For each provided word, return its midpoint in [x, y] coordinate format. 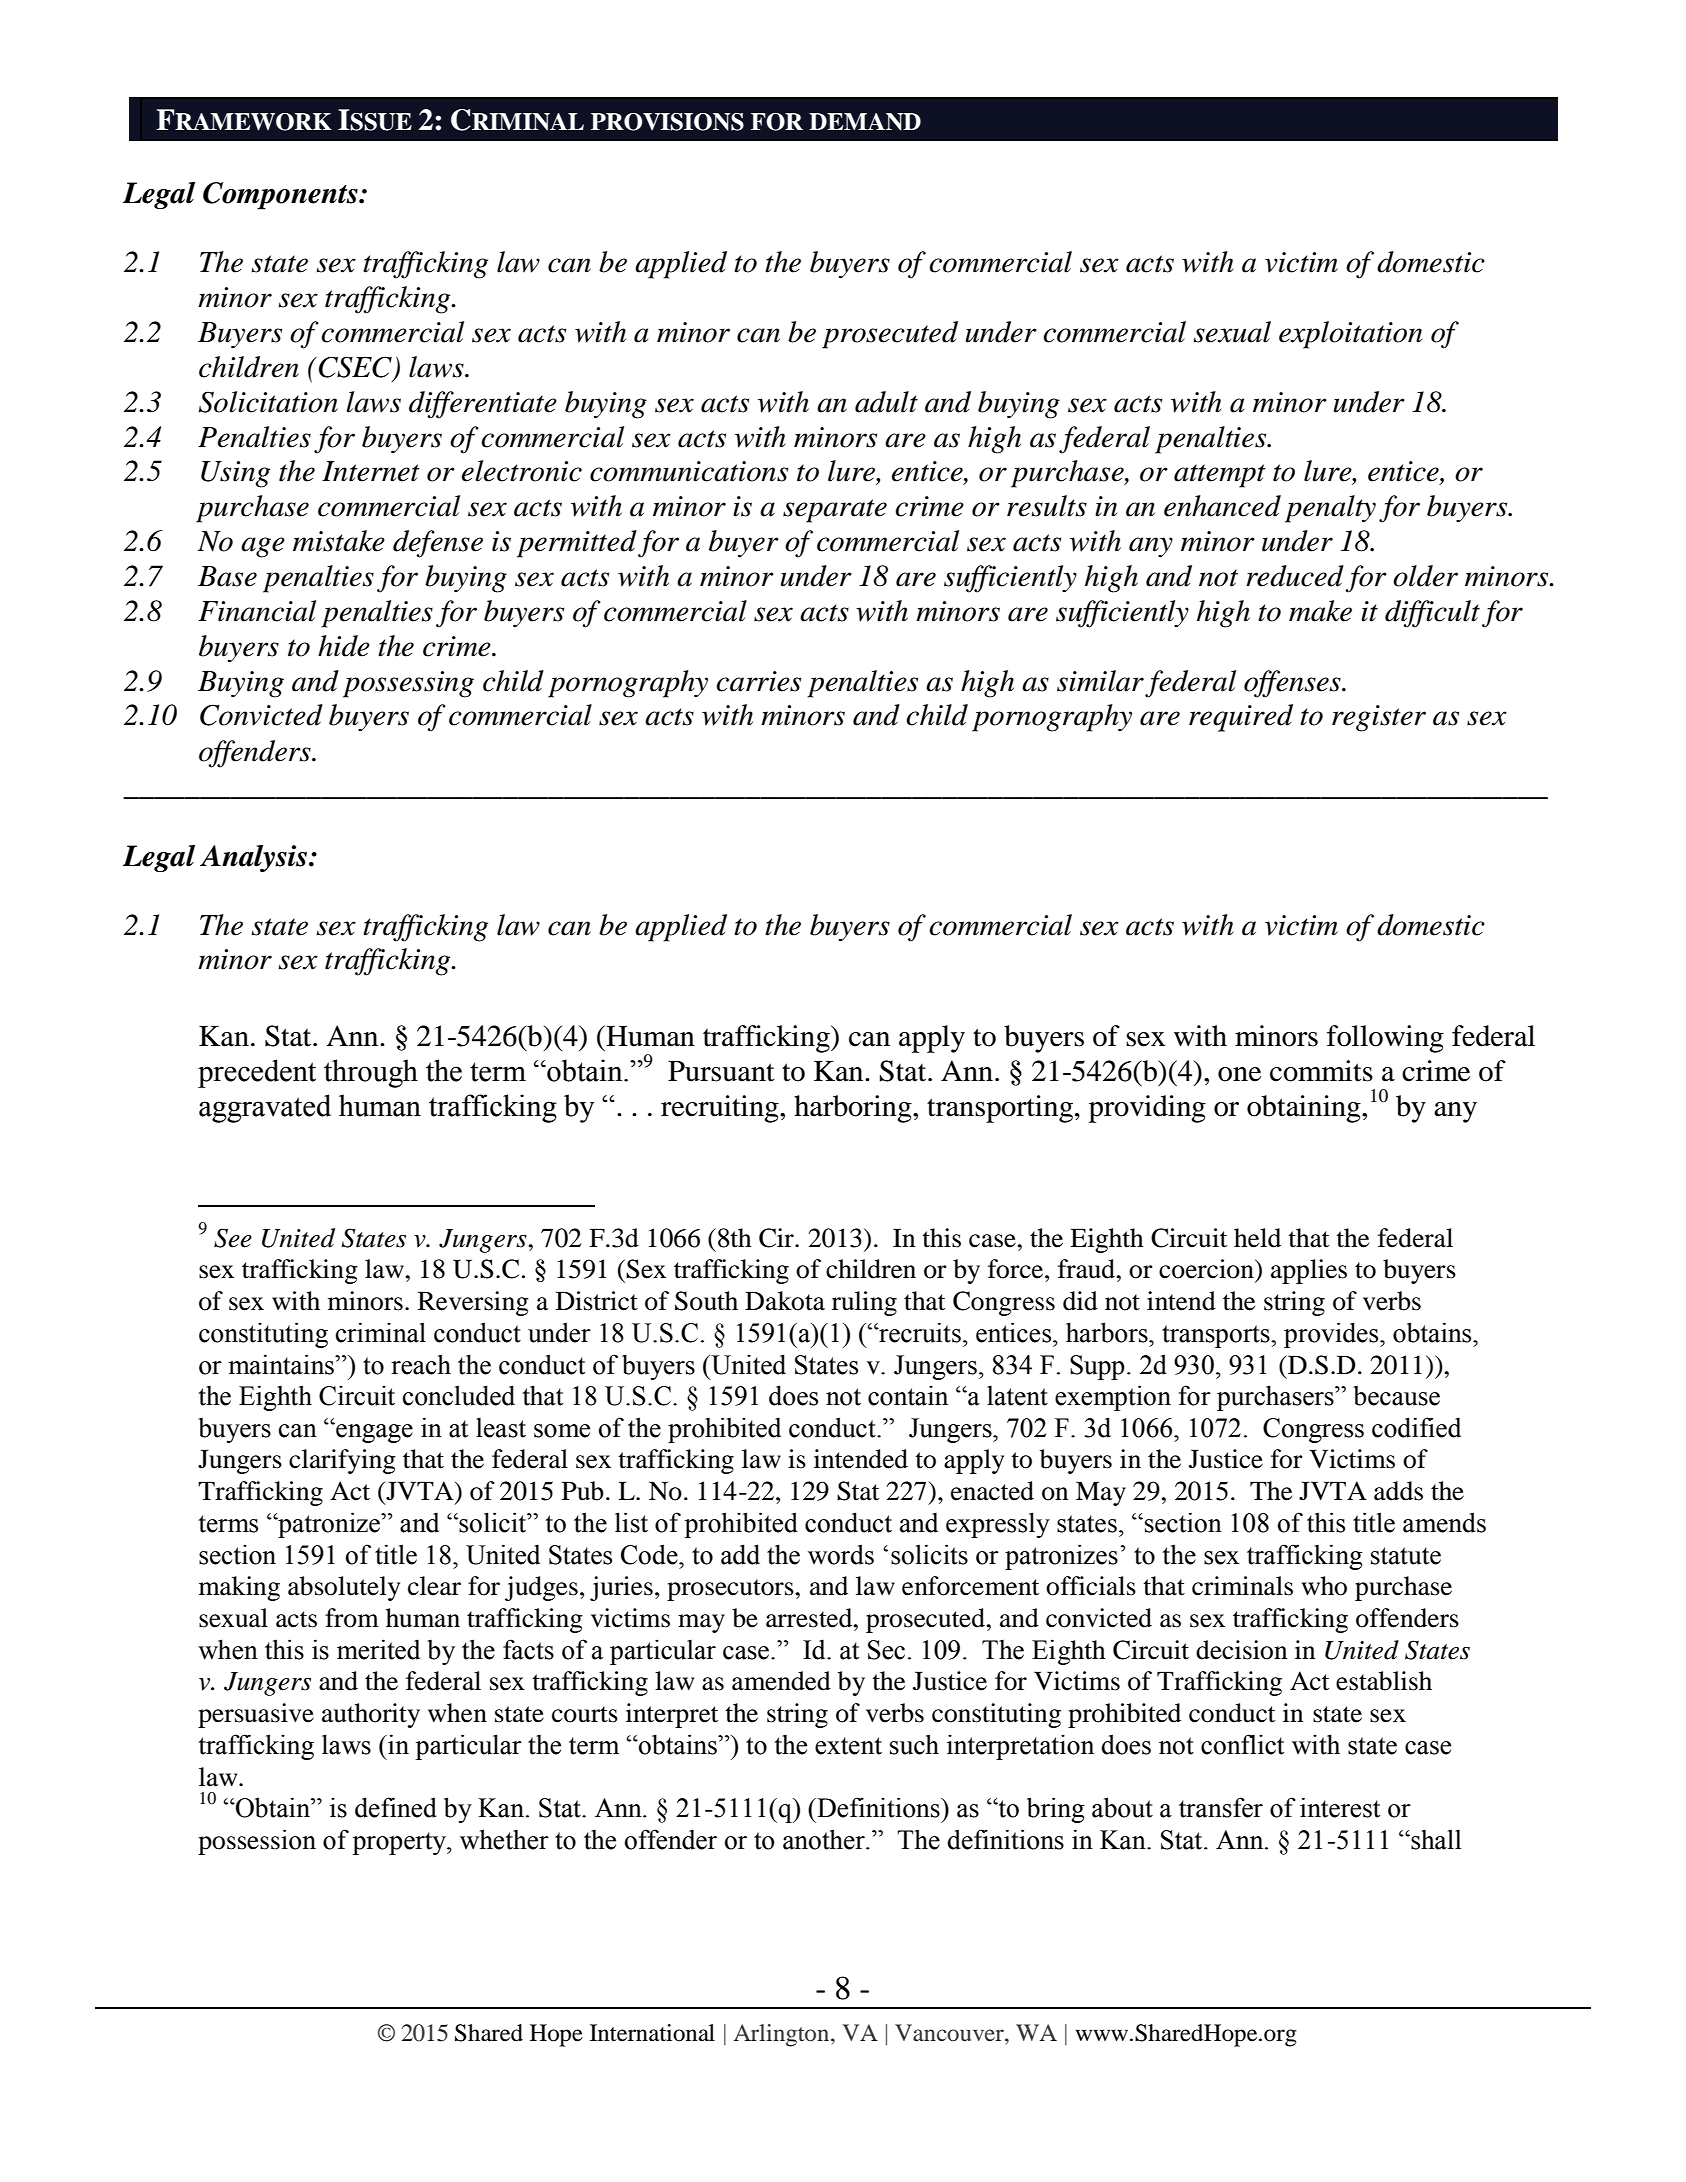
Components [281, 196]
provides [1332, 1335]
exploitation [1350, 335]
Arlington [783, 2035]
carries [758, 681]
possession [257, 1842]
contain [908, 1395]
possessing [408, 684]
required [1241, 718]
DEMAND [865, 122]
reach [421, 1364]
